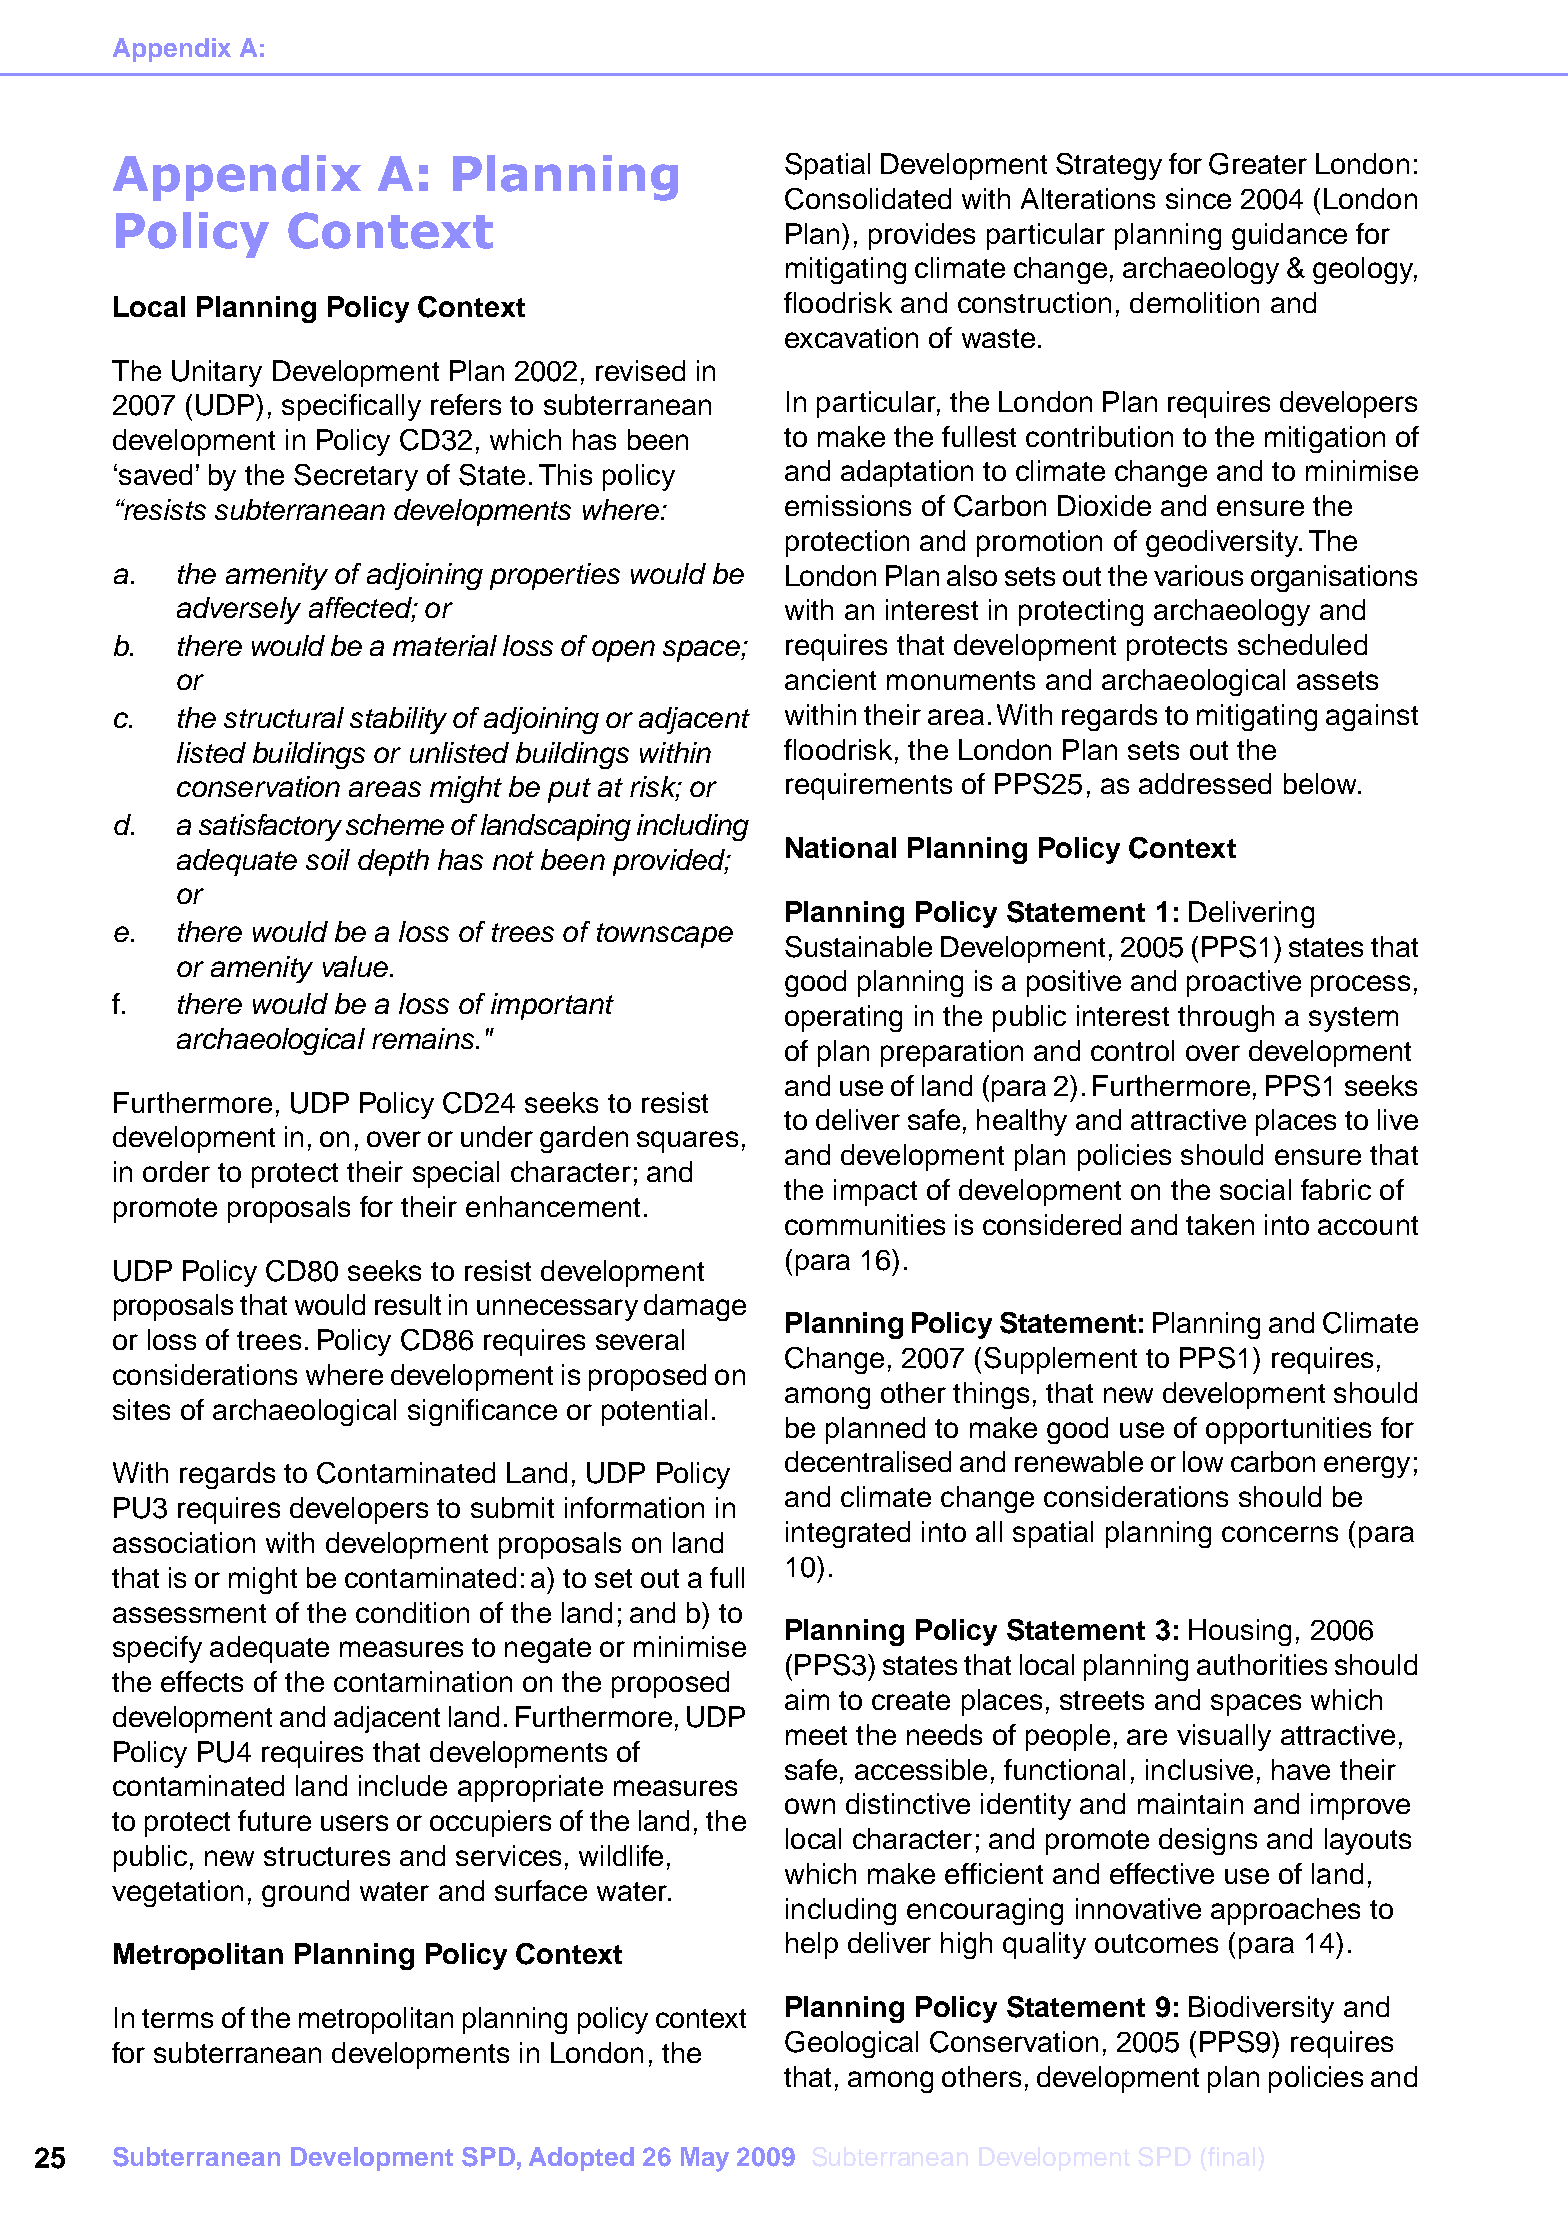  Describe the element at coordinates (177, 2018) in the image. I see `terms` at that location.
